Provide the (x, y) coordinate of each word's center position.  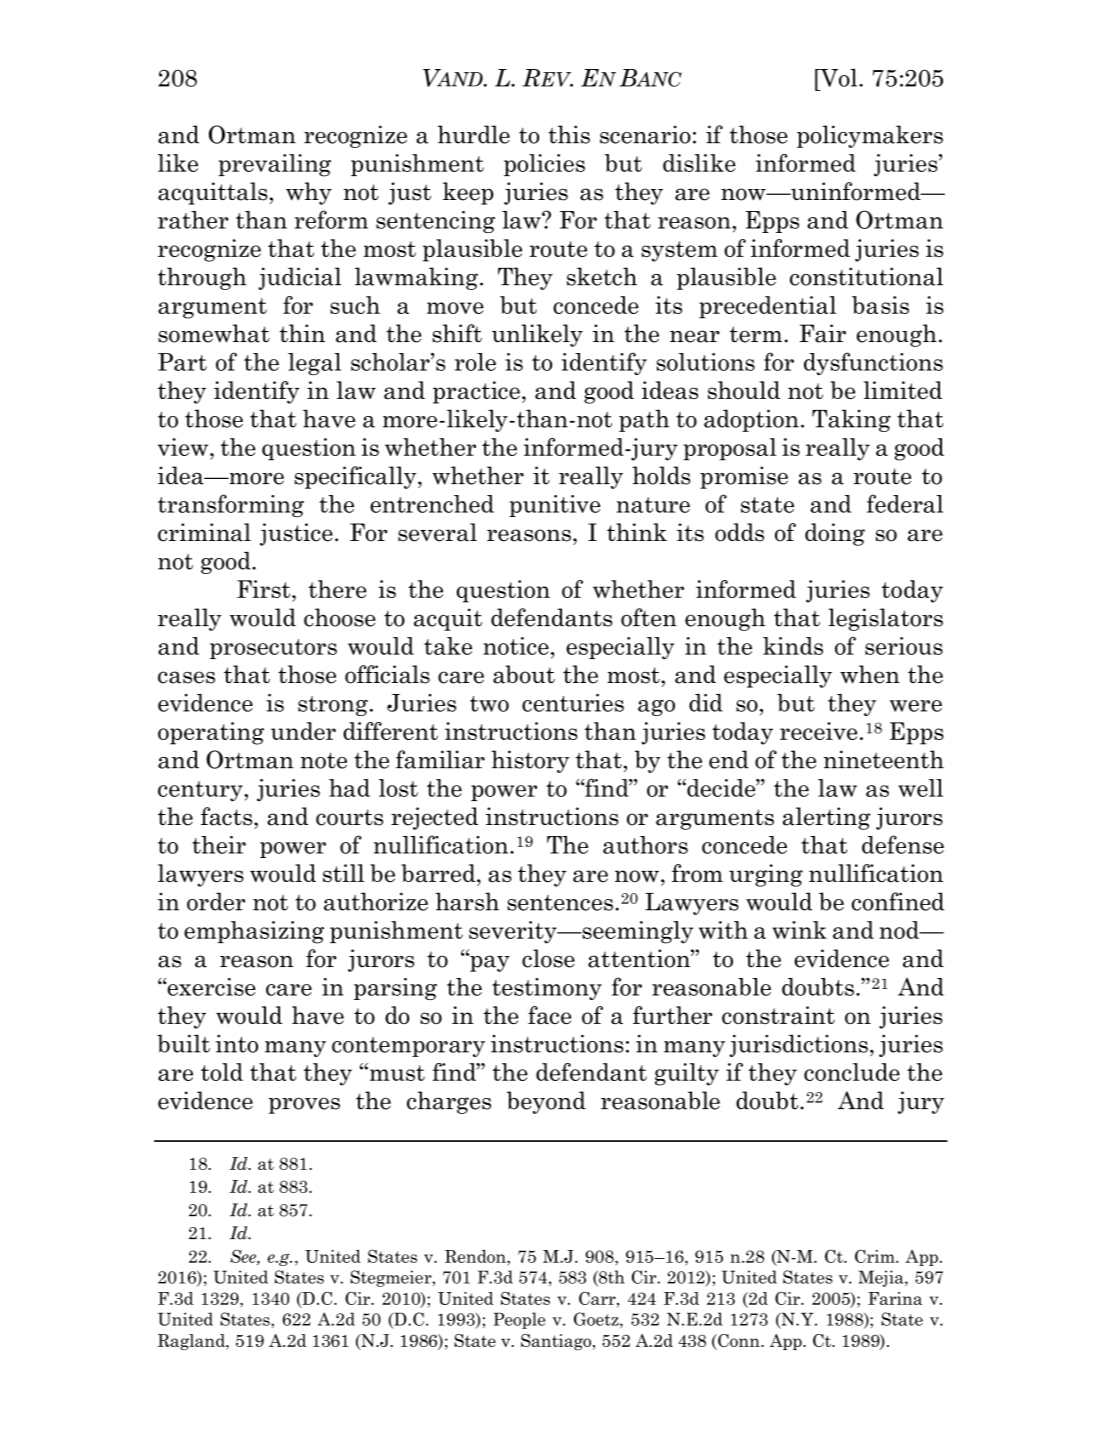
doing (835, 534)
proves (304, 1106)
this (569, 134)
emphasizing (254, 932)
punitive (554, 506)
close (548, 958)
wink (799, 930)
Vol (839, 78)
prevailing (274, 165)
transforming (231, 505)
